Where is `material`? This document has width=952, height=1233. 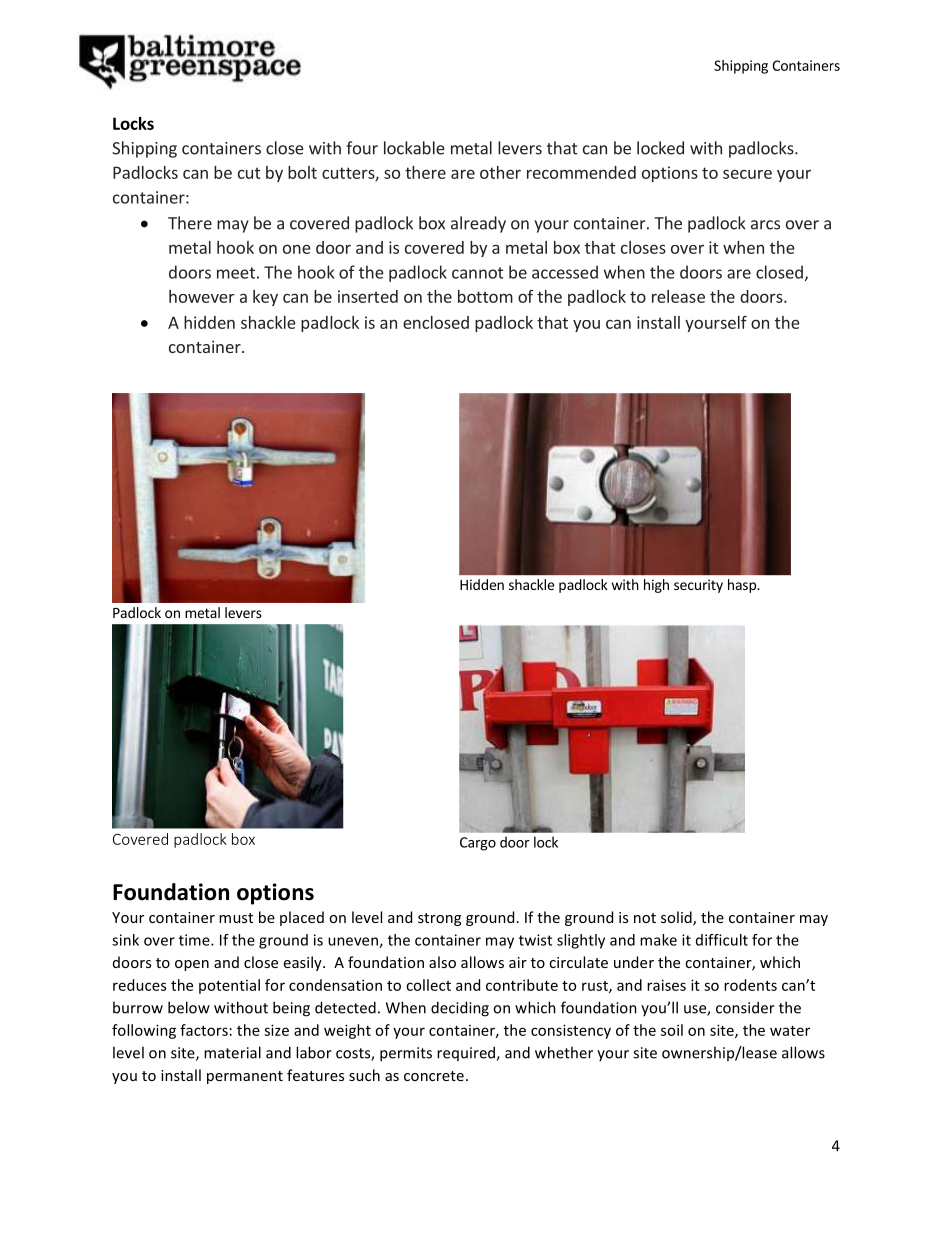 material is located at coordinates (232, 1052).
